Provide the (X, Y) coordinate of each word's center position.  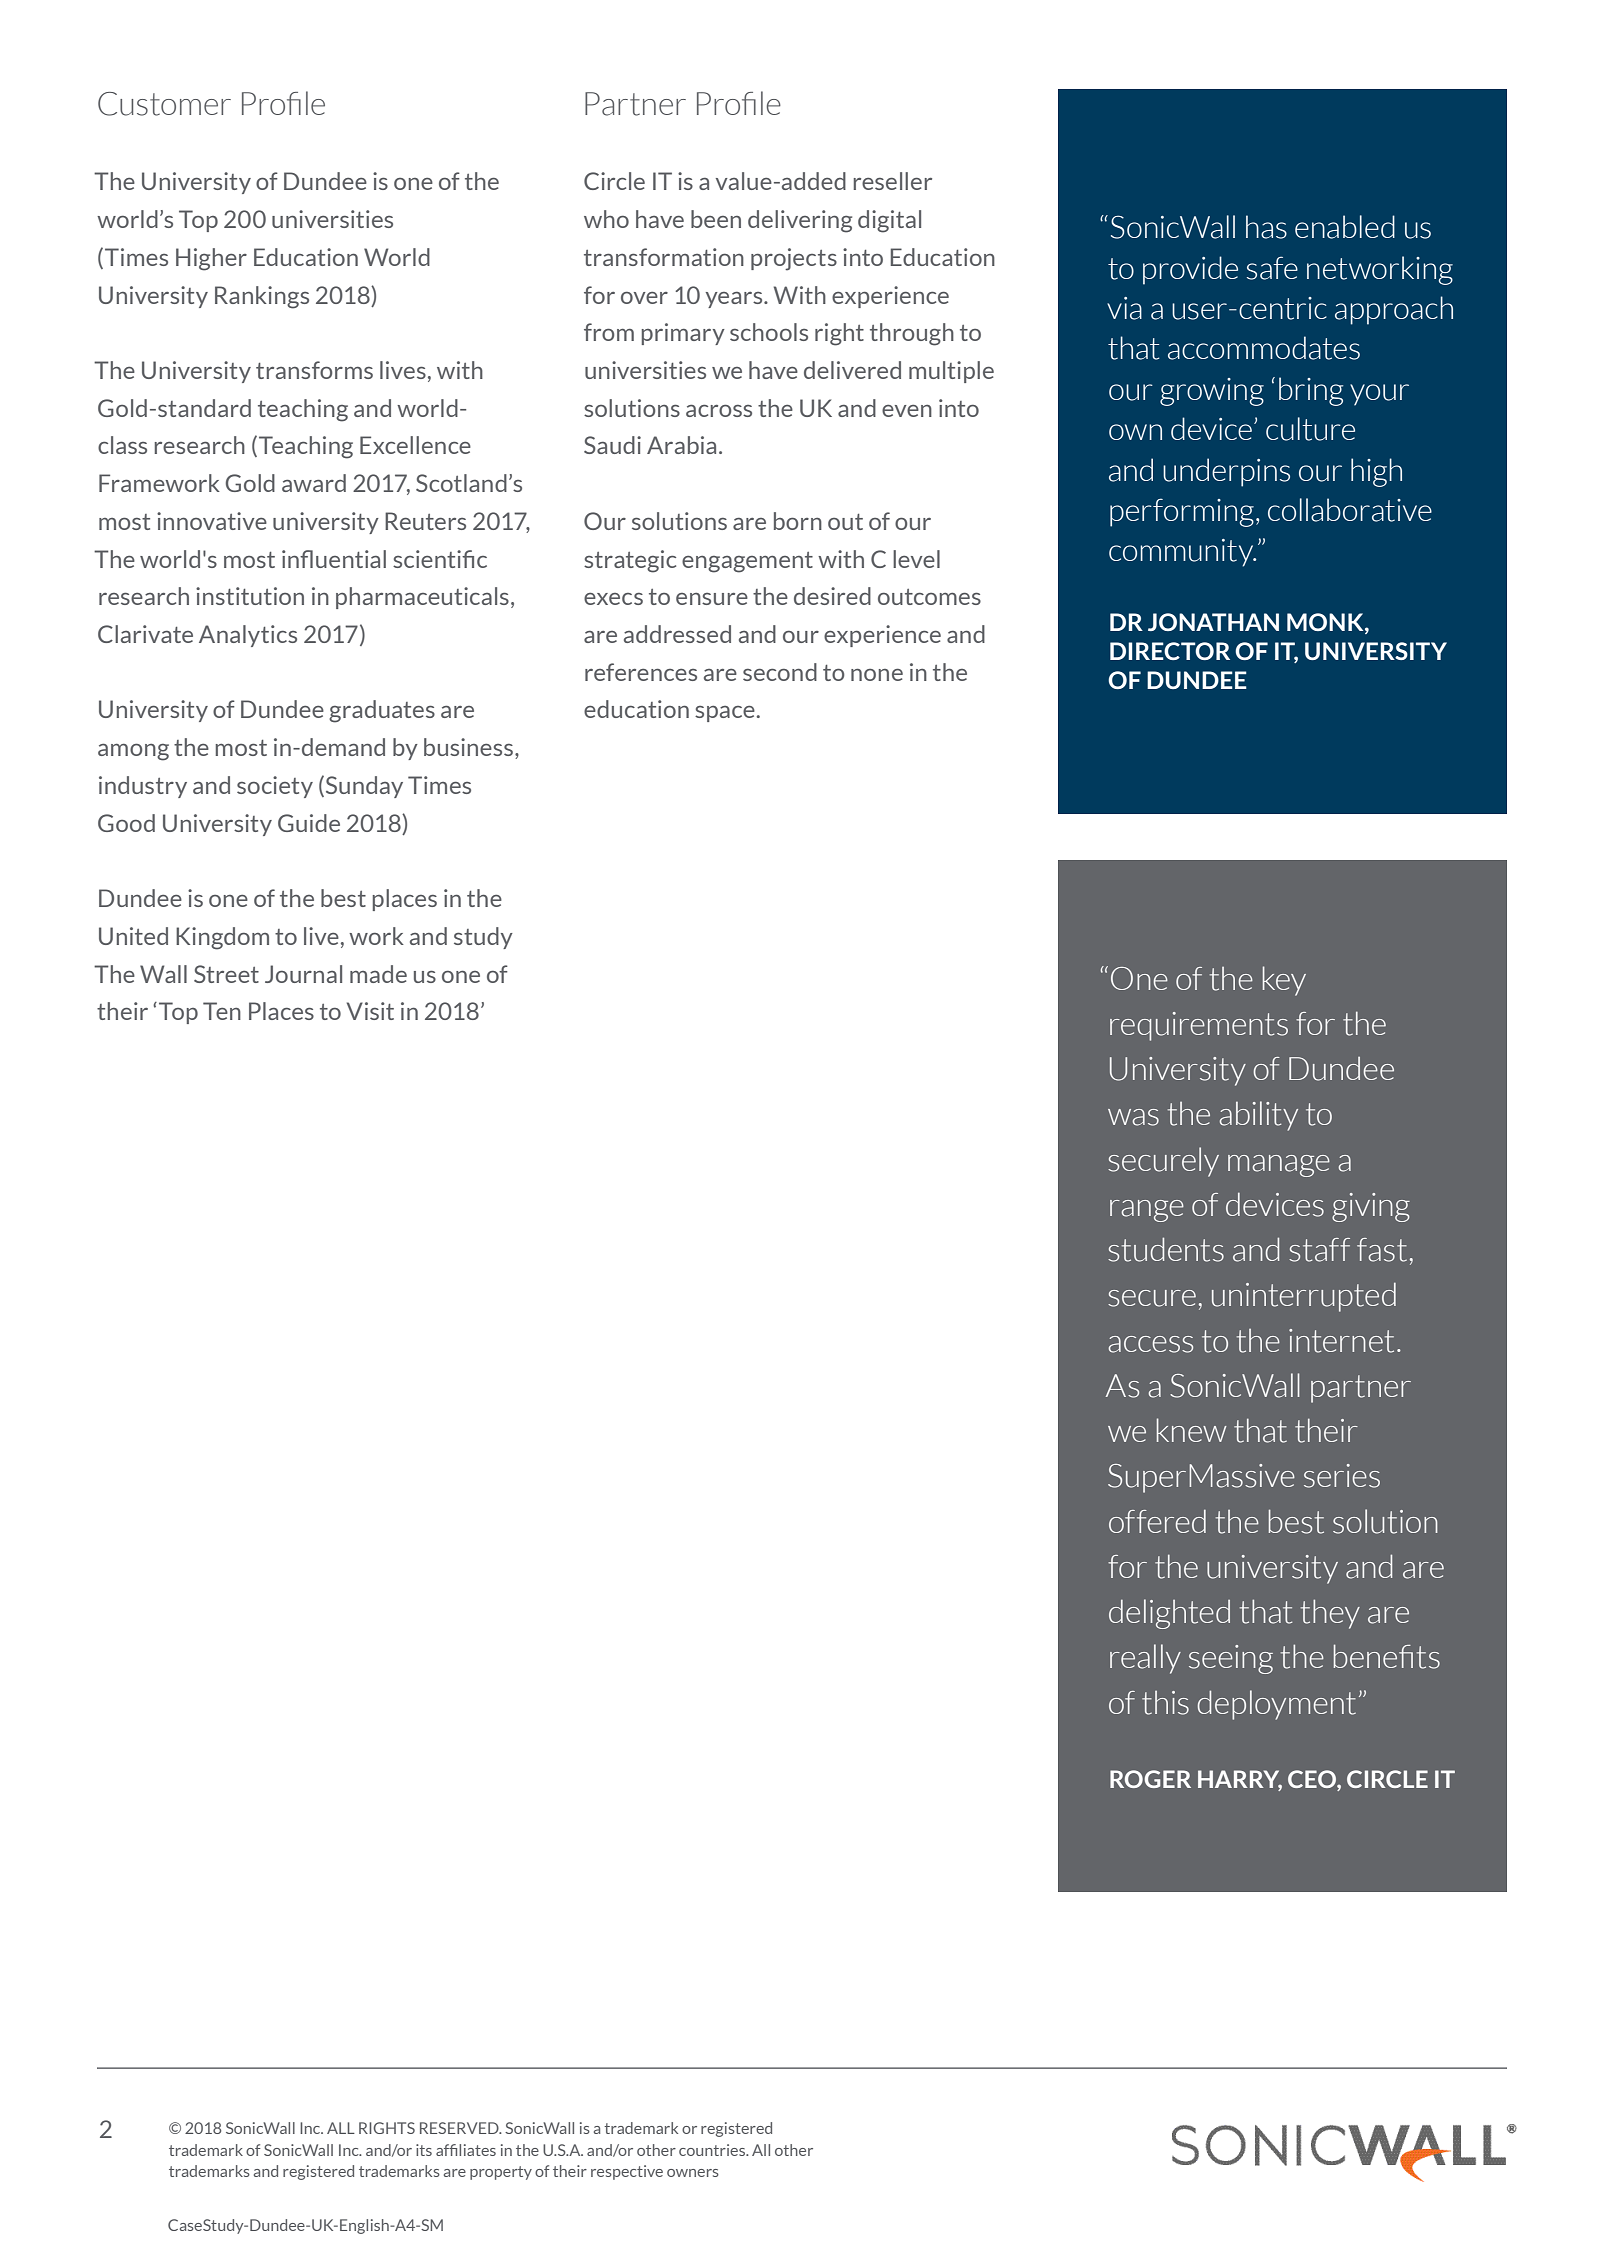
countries (713, 2150)
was (1133, 1117)
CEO (1313, 1780)
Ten (222, 1011)
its (424, 2150)
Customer (164, 104)
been (716, 219)
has (1266, 227)
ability (1258, 1116)
